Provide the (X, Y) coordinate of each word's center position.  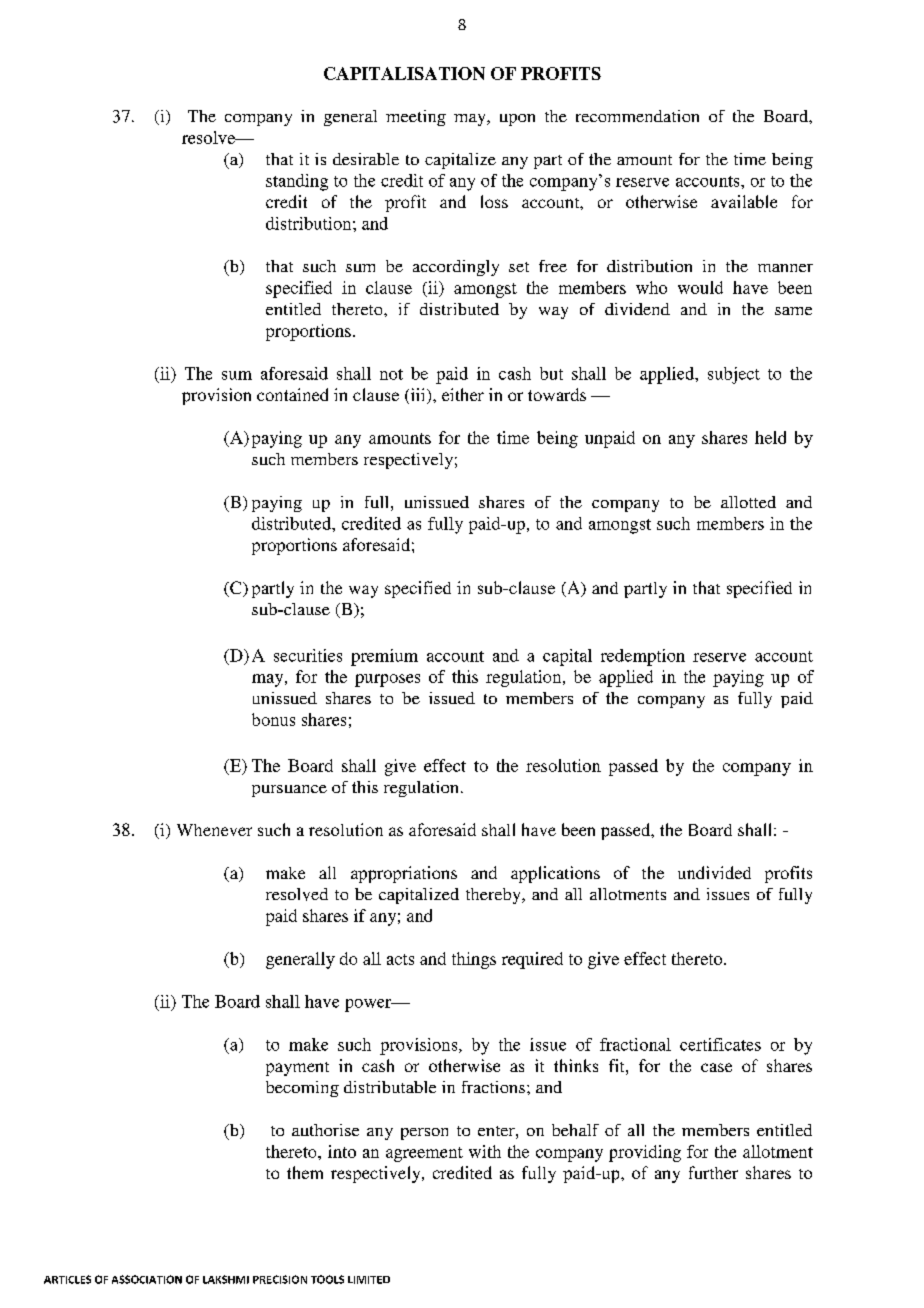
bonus (273, 719)
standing (297, 182)
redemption (643, 657)
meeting (416, 118)
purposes (387, 680)
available (744, 201)
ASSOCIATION (147, 1279)
